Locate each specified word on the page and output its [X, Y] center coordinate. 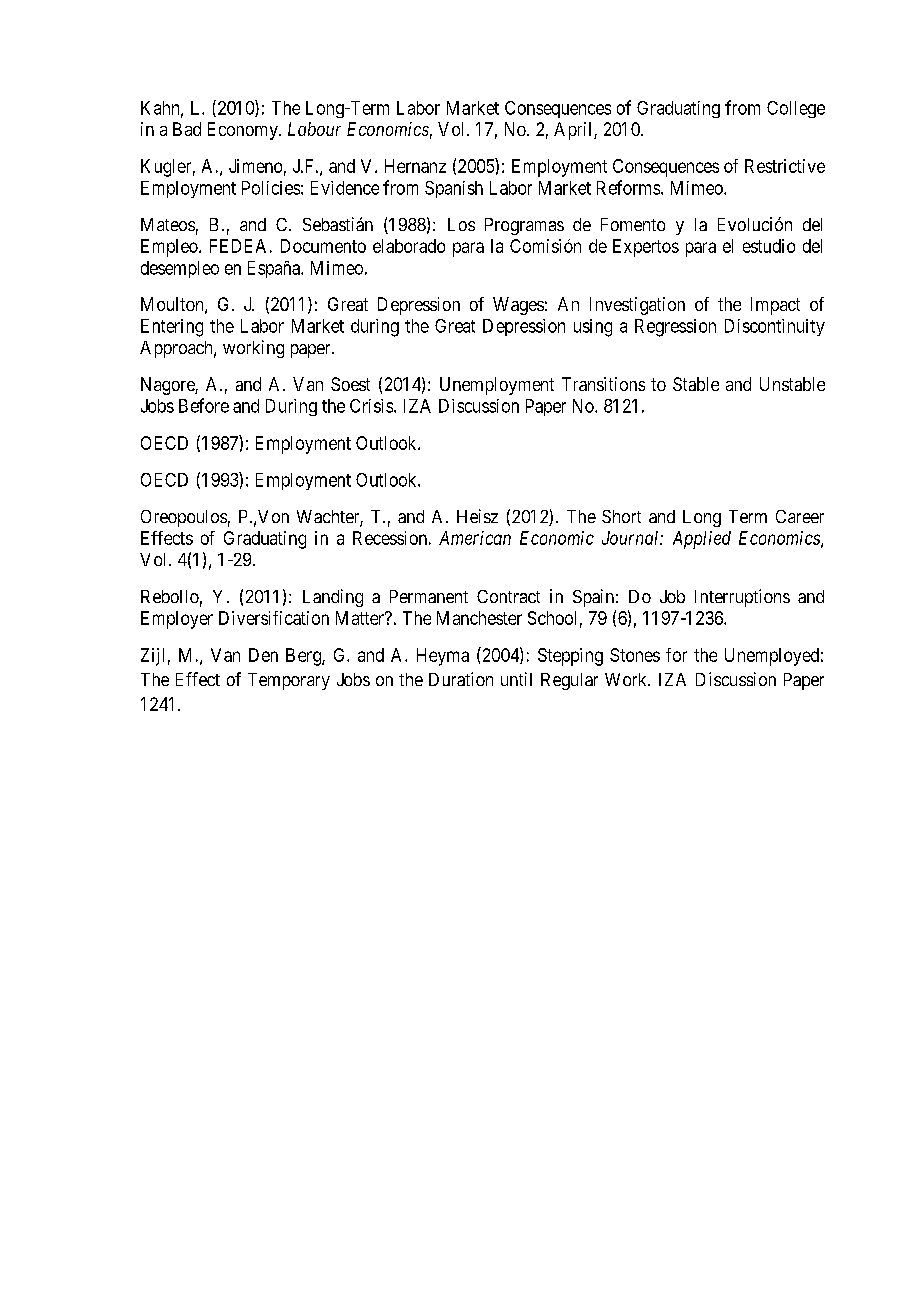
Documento [323, 246]
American [475, 538]
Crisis [372, 406]
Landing [333, 598]
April [574, 131]
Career [800, 516]
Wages [518, 306]
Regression [675, 328]
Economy [244, 131]
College [796, 109]
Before [204, 405]
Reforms [629, 187]
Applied [702, 540]
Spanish [454, 189]
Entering [172, 328]
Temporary [289, 681]
